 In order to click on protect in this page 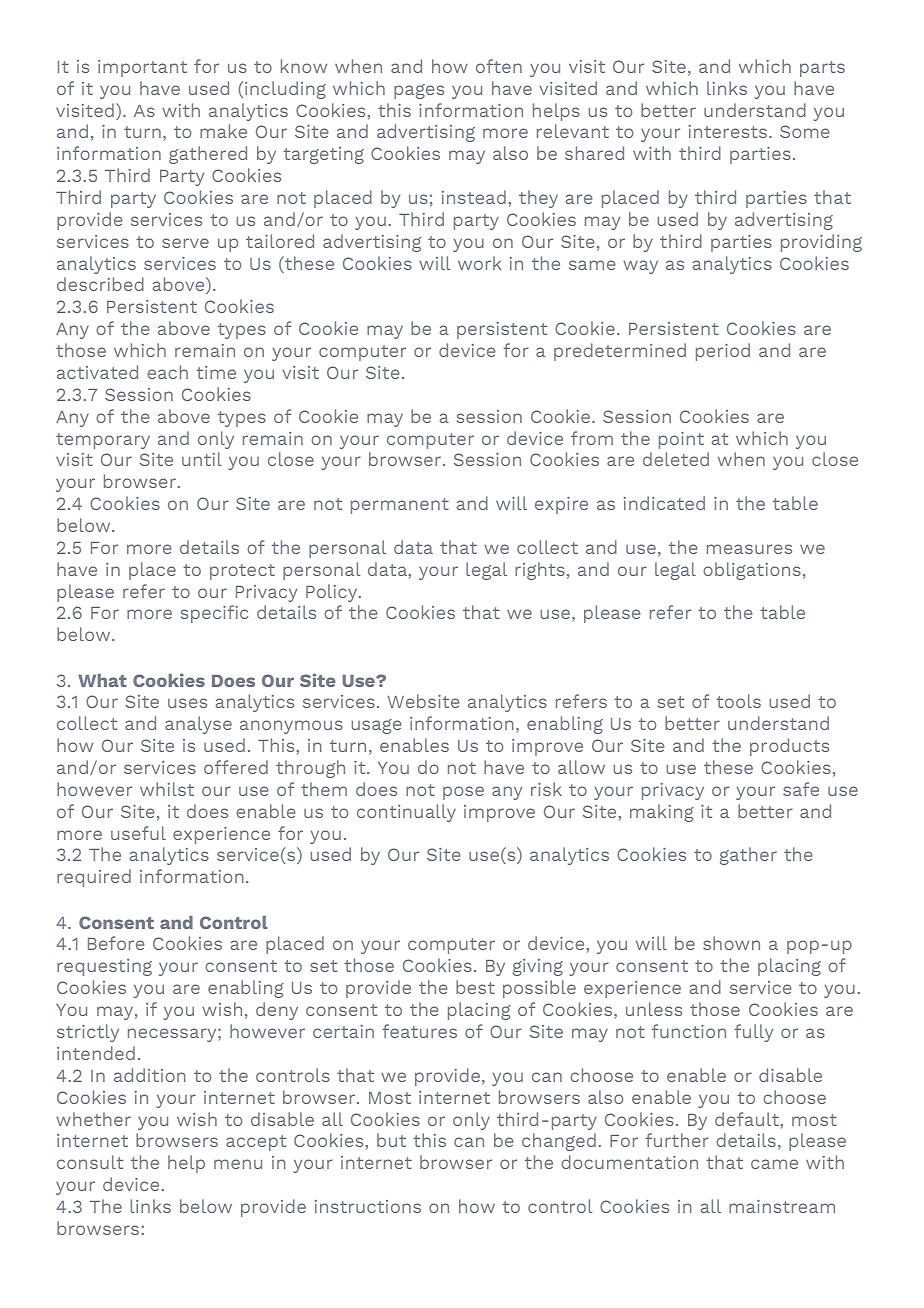, I will do `click(242, 572)`.
